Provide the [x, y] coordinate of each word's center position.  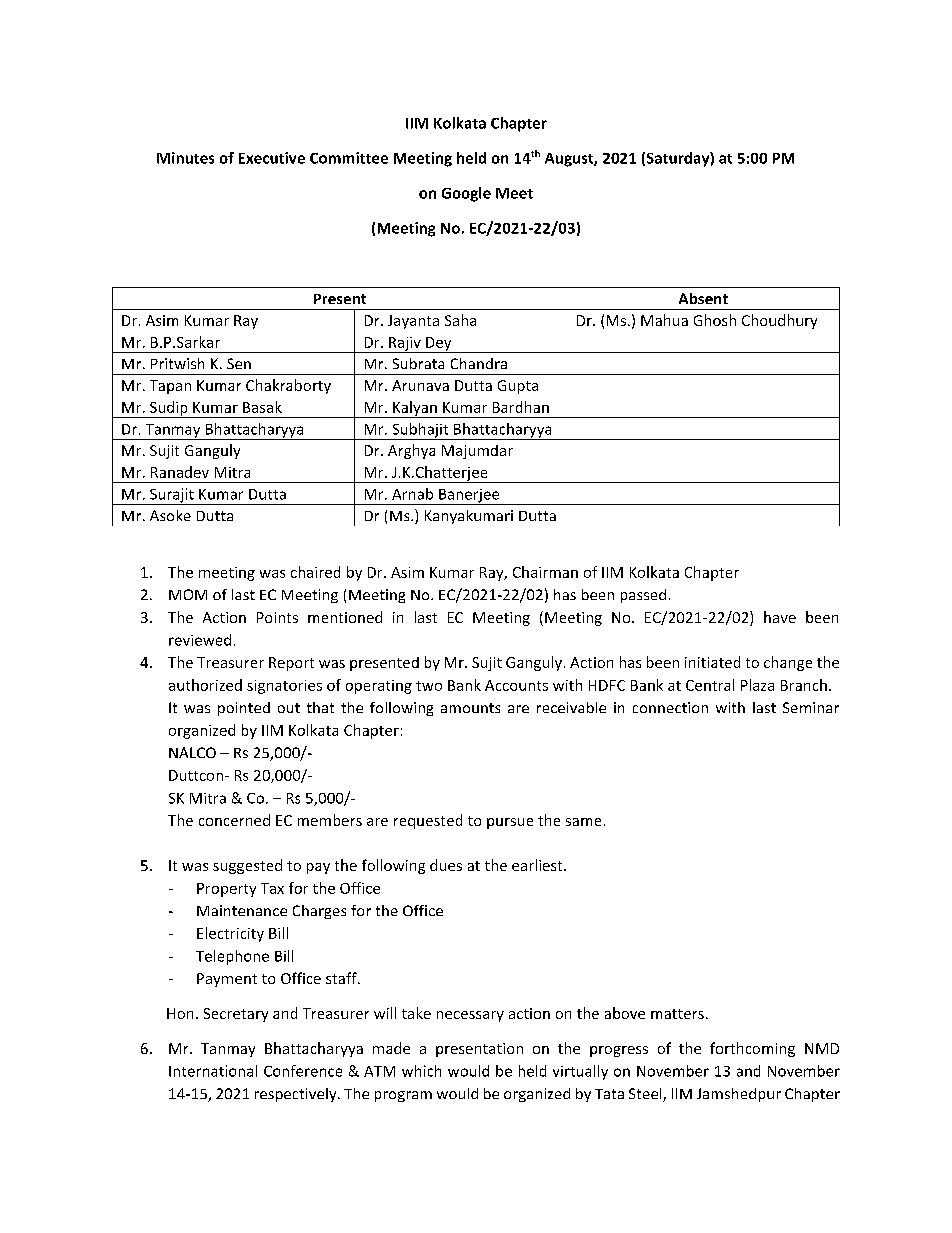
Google [466, 194]
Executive [272, 158]
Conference [303, 1071]
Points [277, 617]
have [780, 617]
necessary [470, 1016]
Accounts [516, 685]
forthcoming [752, 1049]
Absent [703, 298]
